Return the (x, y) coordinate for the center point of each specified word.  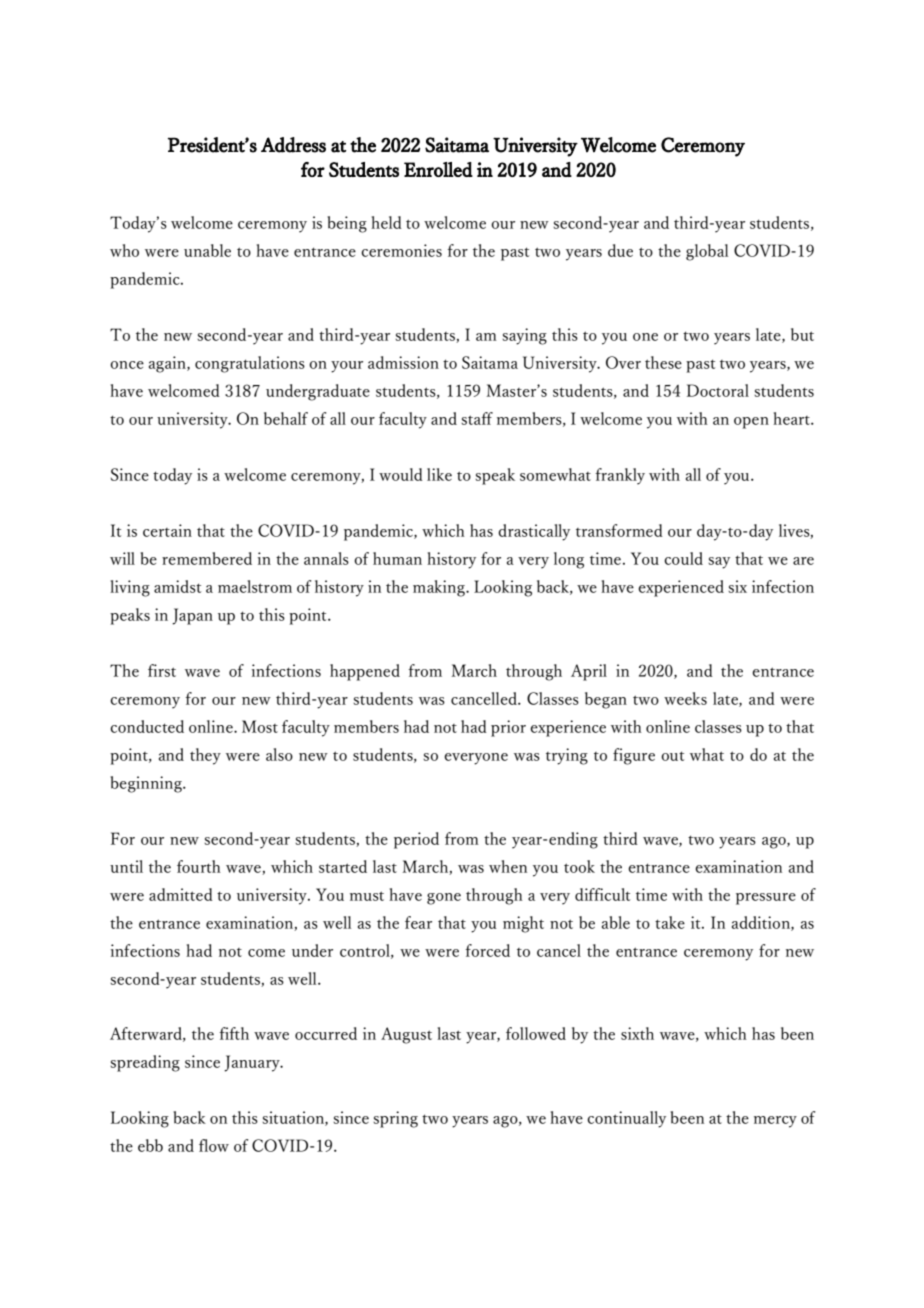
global (707, 252)
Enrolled (438, 169)
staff (477, 418)
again (168, 364)
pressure (766, 899)
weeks (685, 698)
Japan (192, 616)
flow (214, 1145)
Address (293, 145)
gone (444, 899)
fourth (199, 866)
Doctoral (718, 390)
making (440, 588)
